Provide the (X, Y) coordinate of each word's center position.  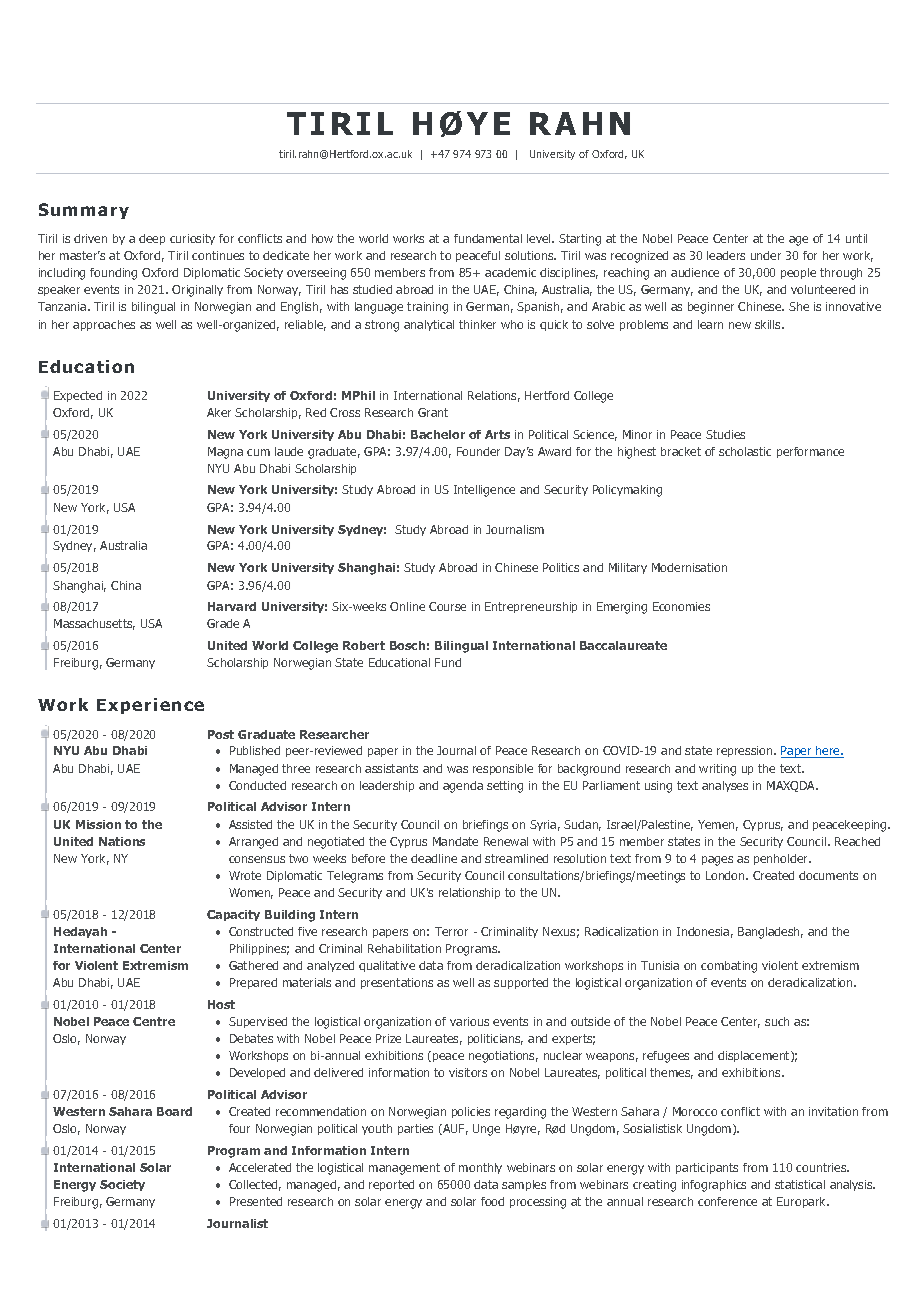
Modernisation (689, 567)
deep (152, 239)
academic (510, 272)
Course (447, 606)
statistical (800, 1184)
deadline (434, 858)
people (798, 273)
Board (174, 1111)
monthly (480, 1168)
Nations (122, 841)
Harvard (232, 606)
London (726, 875)
